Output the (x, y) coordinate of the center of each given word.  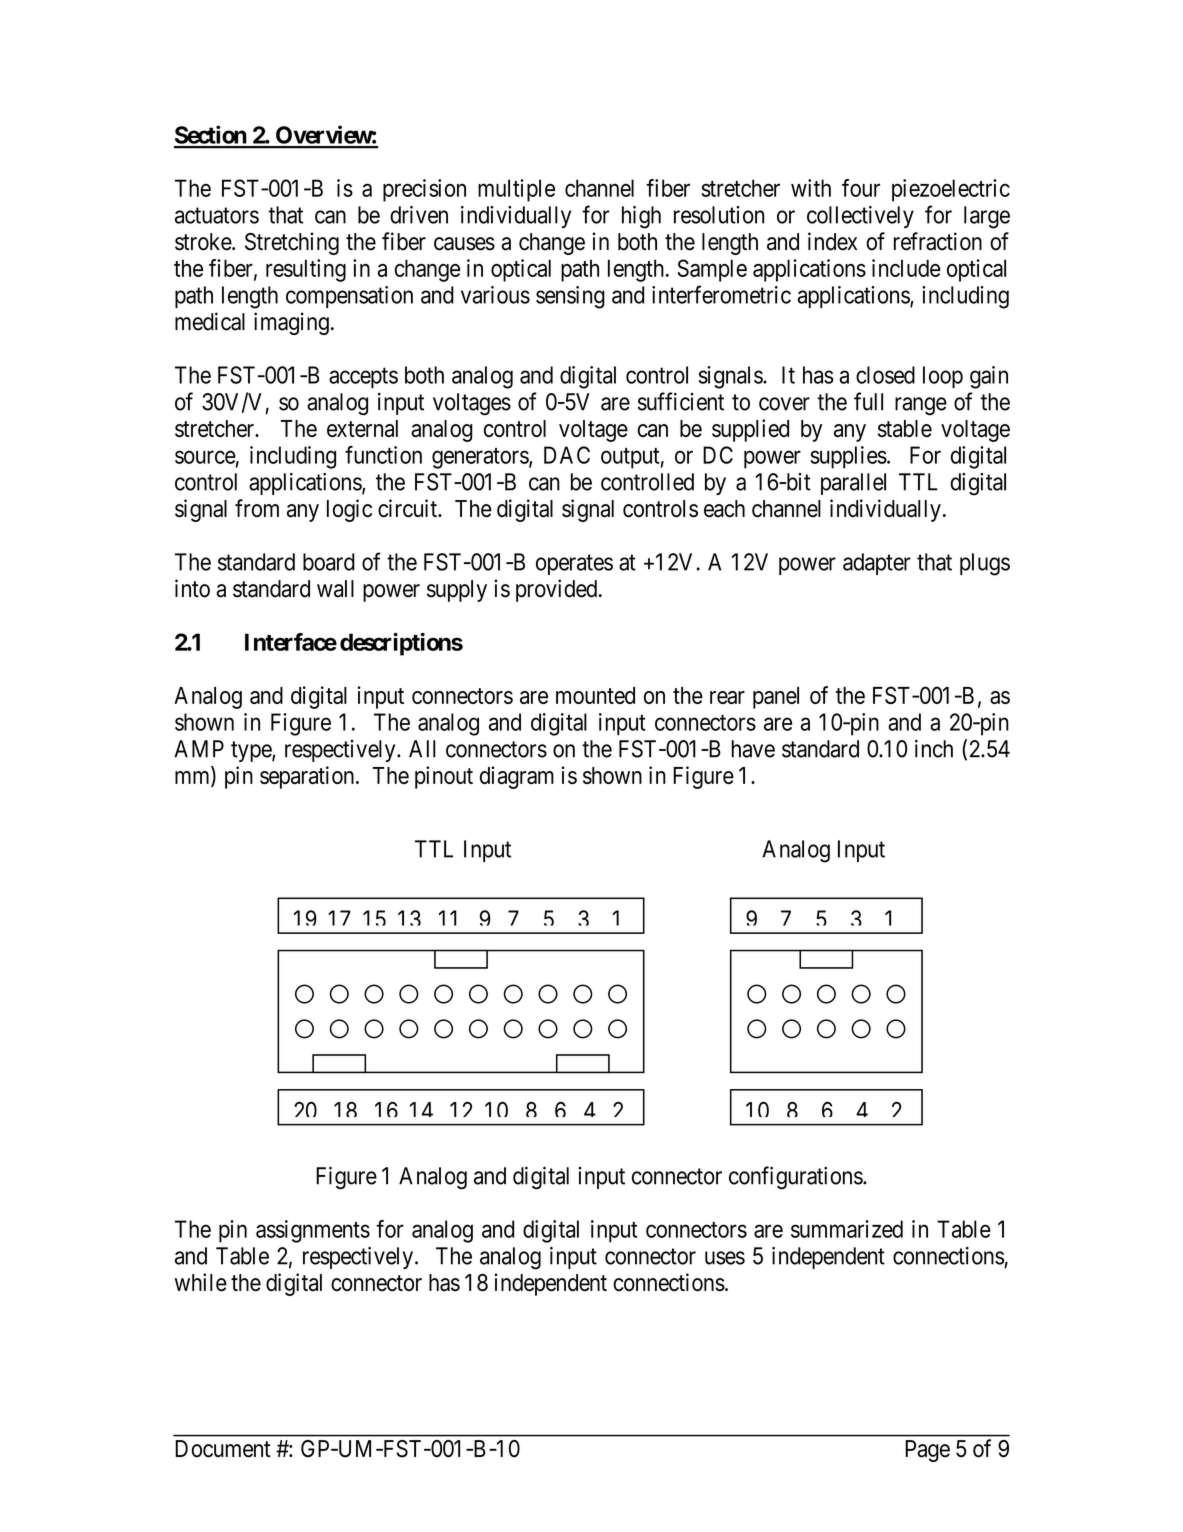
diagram (517, 777)
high (641, 217)
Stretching (292, 243)
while (201, 1282)
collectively (860, 217)
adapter (877, 564)
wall (335, 589)
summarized (847, 1229)
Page (927, 1451)
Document (223, 1449)
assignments (313, 1231)
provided (556, 590)
